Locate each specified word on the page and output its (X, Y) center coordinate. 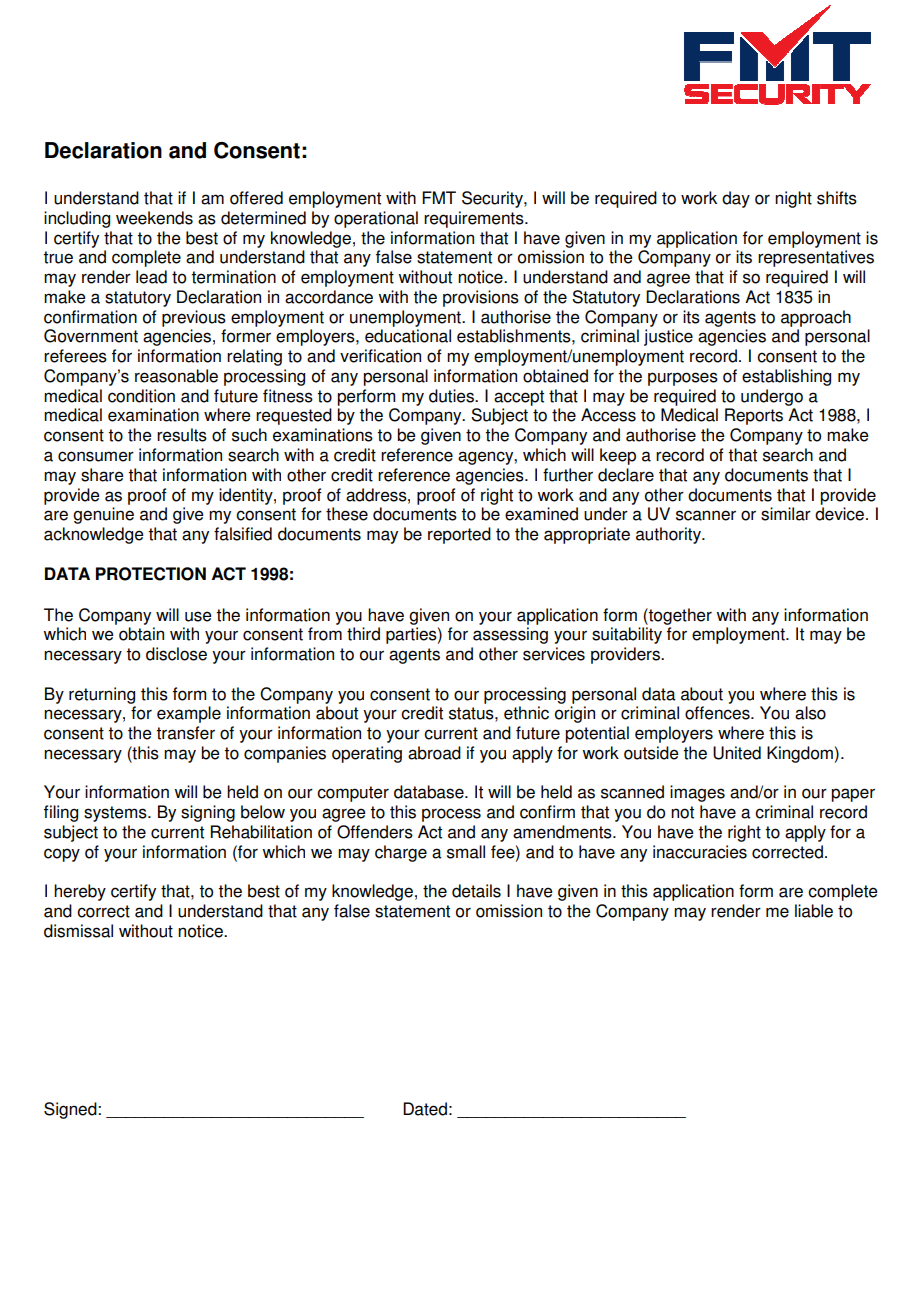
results (182, 435)
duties (452, 396)
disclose (176, 654)
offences (718, 713)
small (466, 852)
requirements (475, 219)
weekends (154, 218)
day (736, 199)
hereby (80, 892)
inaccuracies (700, 852)
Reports (754, 416)
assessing (510, 635)
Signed (71, 1110)
